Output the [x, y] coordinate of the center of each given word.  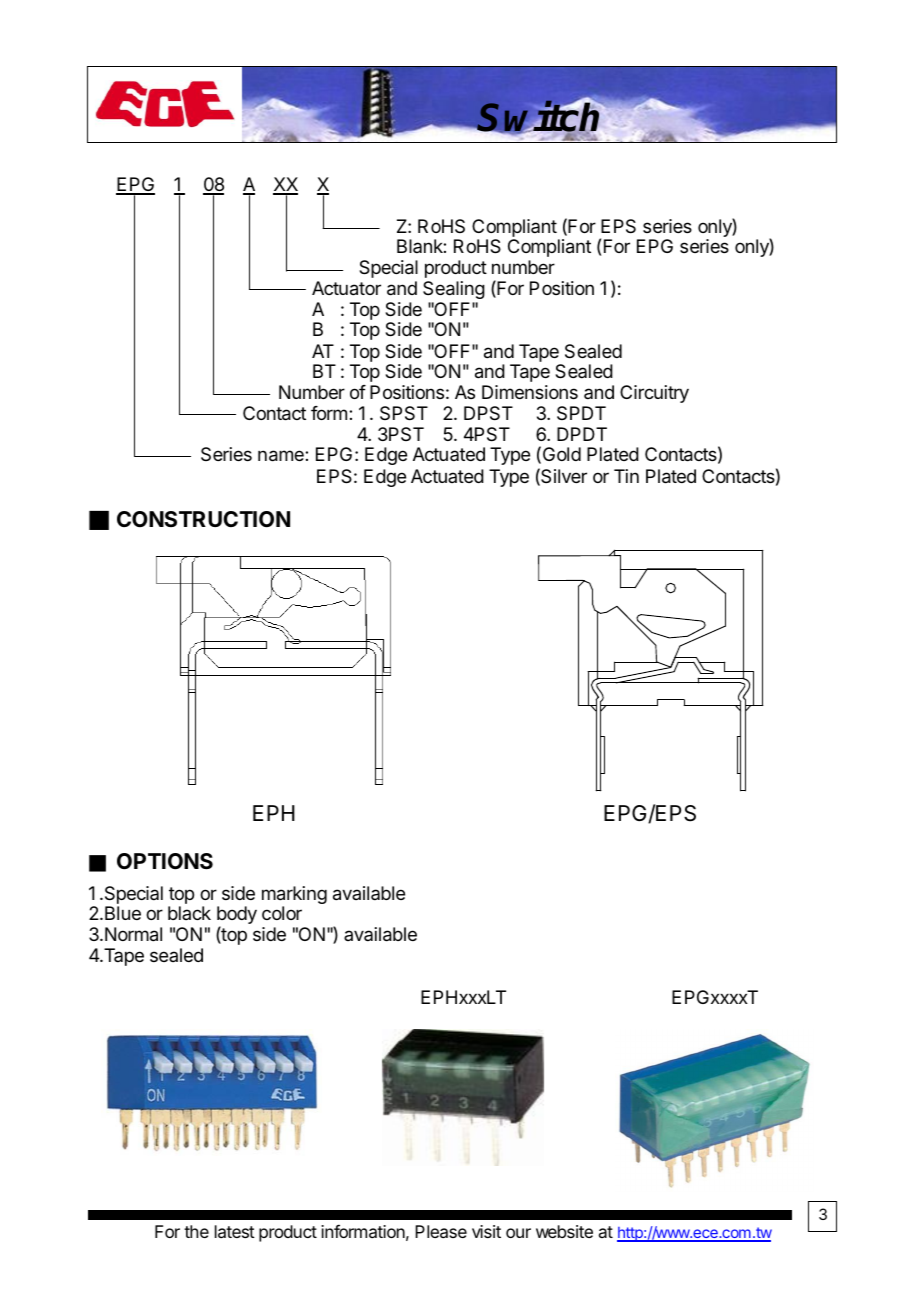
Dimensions [530, 392]
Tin [626, 476]
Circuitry [654, 394]
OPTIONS [165, 861]
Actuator [346, 288]
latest [235, 1231]
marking [294, 896]
